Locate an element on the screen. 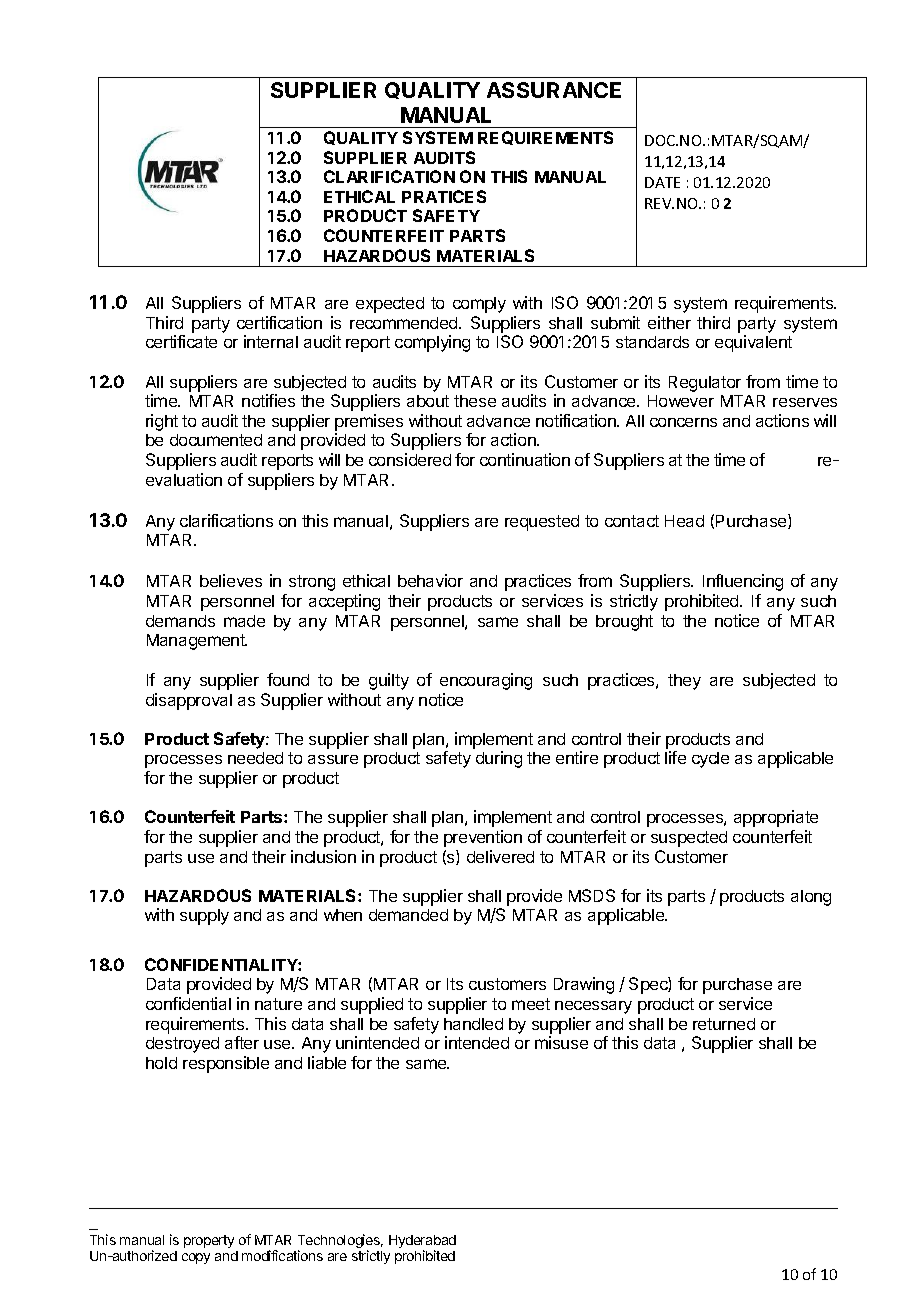  these is located at coordinates (475, 401).
